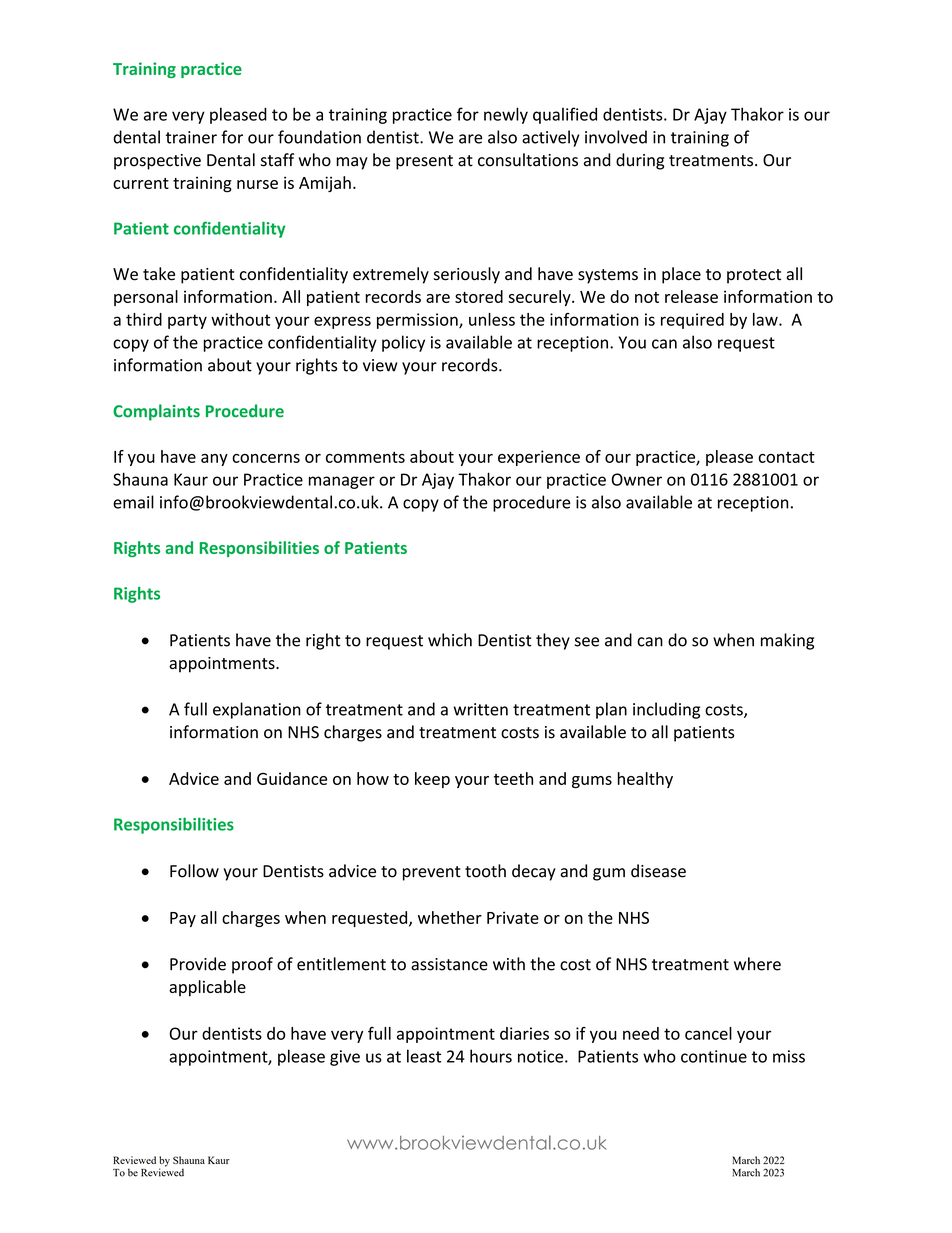 The image size is (952, 1233). I want to click on present, so click(424, 162).
